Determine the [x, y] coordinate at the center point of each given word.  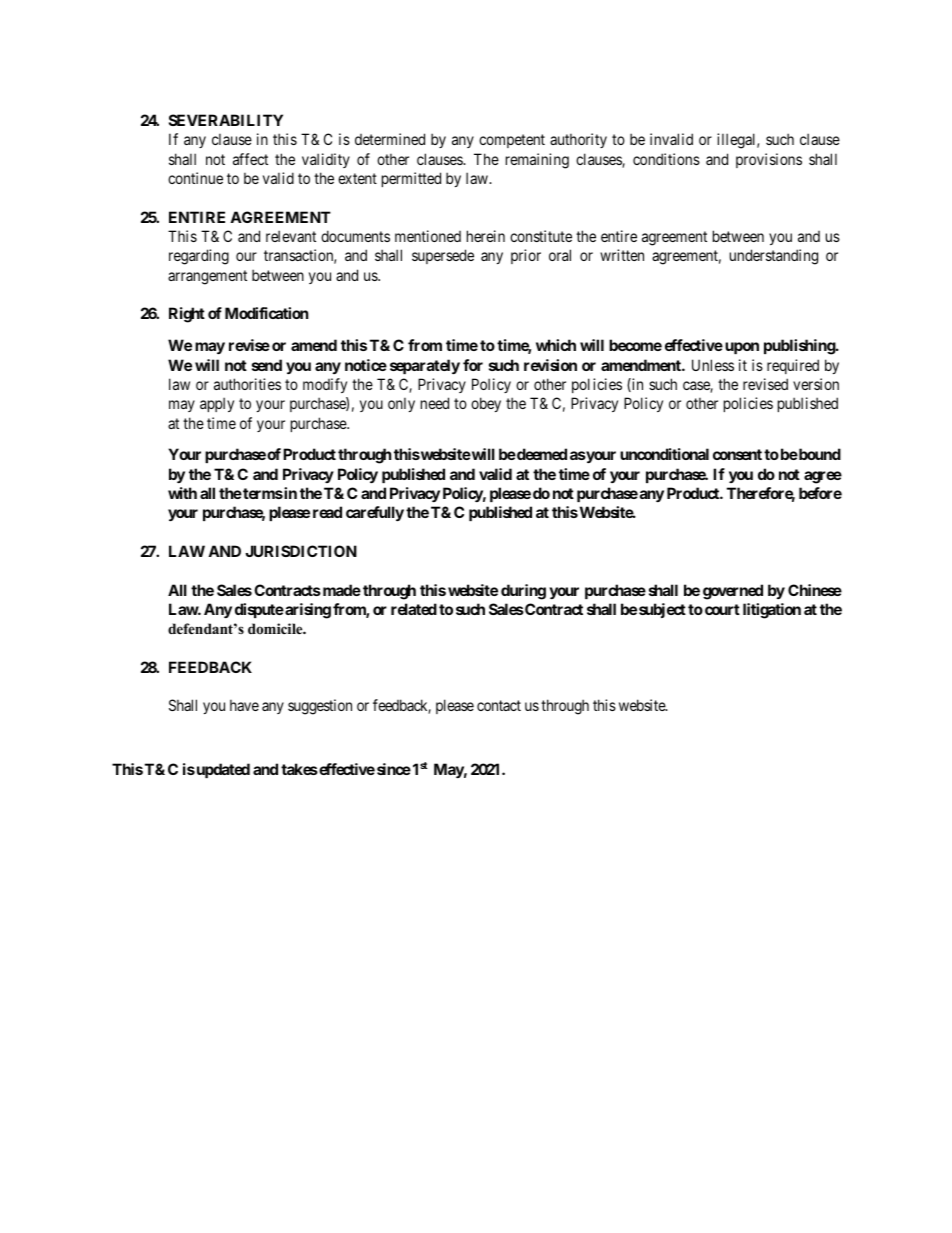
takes [299, 769]
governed [733, 592]
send [267, 365]
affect [250, 159]
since [394, 769]
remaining [537, 161]
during [523, 592]
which [556, 345]
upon [742, 348]
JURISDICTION [301, 551]
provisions [769, 160]
